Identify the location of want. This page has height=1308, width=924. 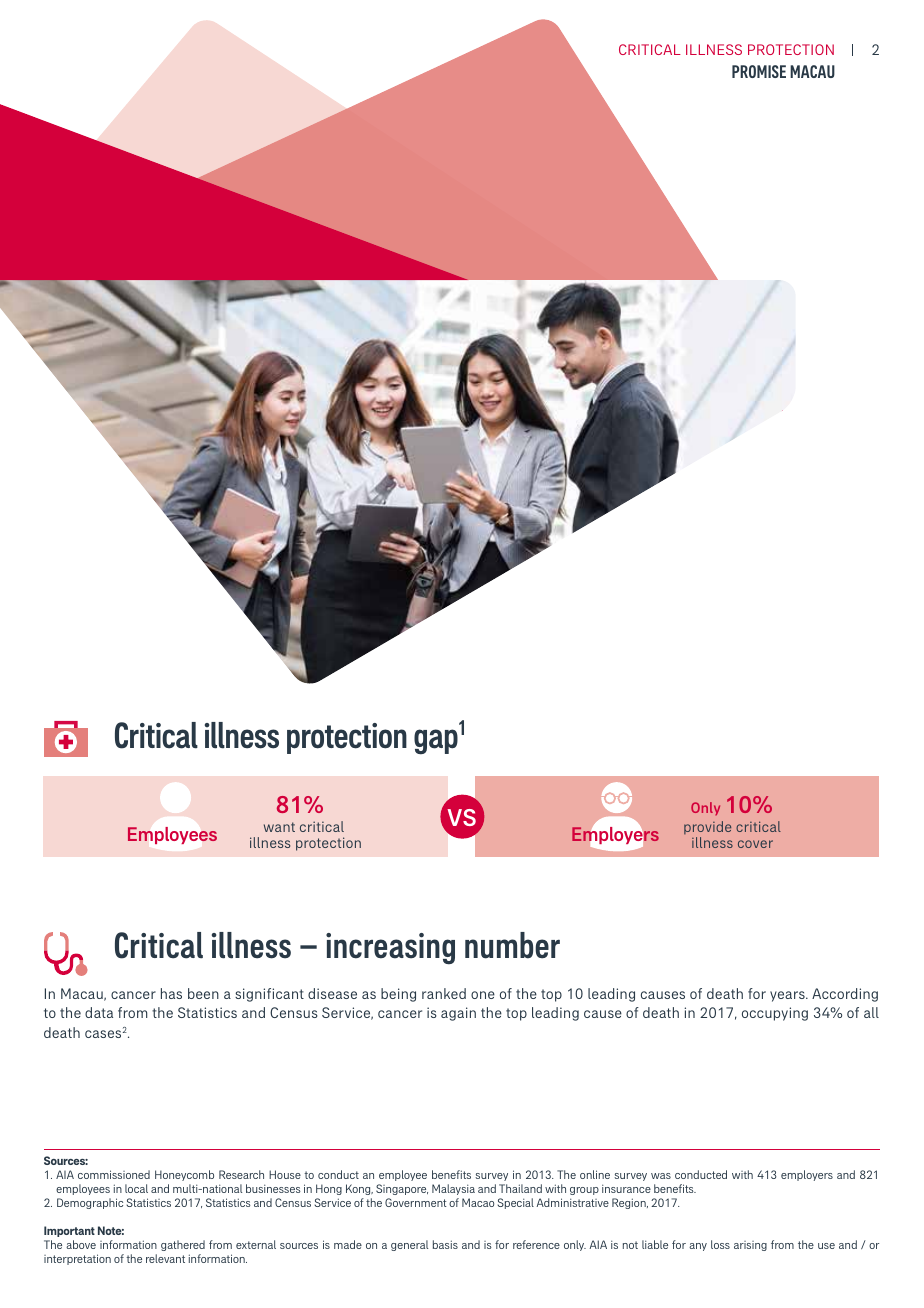
(279, 827).
